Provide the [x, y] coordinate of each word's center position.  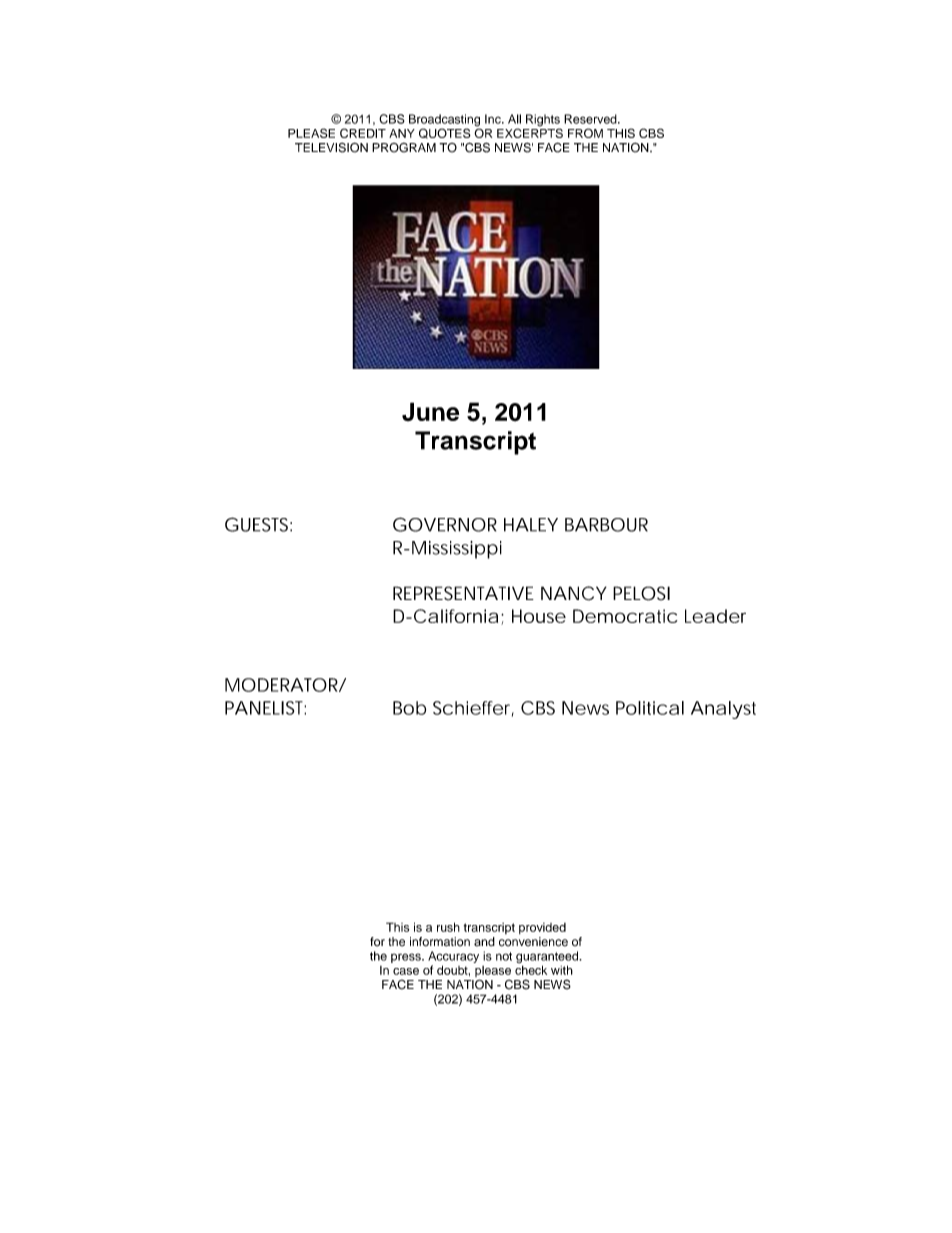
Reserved [591, 119]
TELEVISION [331, 148]
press [407, 958]
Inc [494, 119]
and [484, 942]
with [562, 970]
